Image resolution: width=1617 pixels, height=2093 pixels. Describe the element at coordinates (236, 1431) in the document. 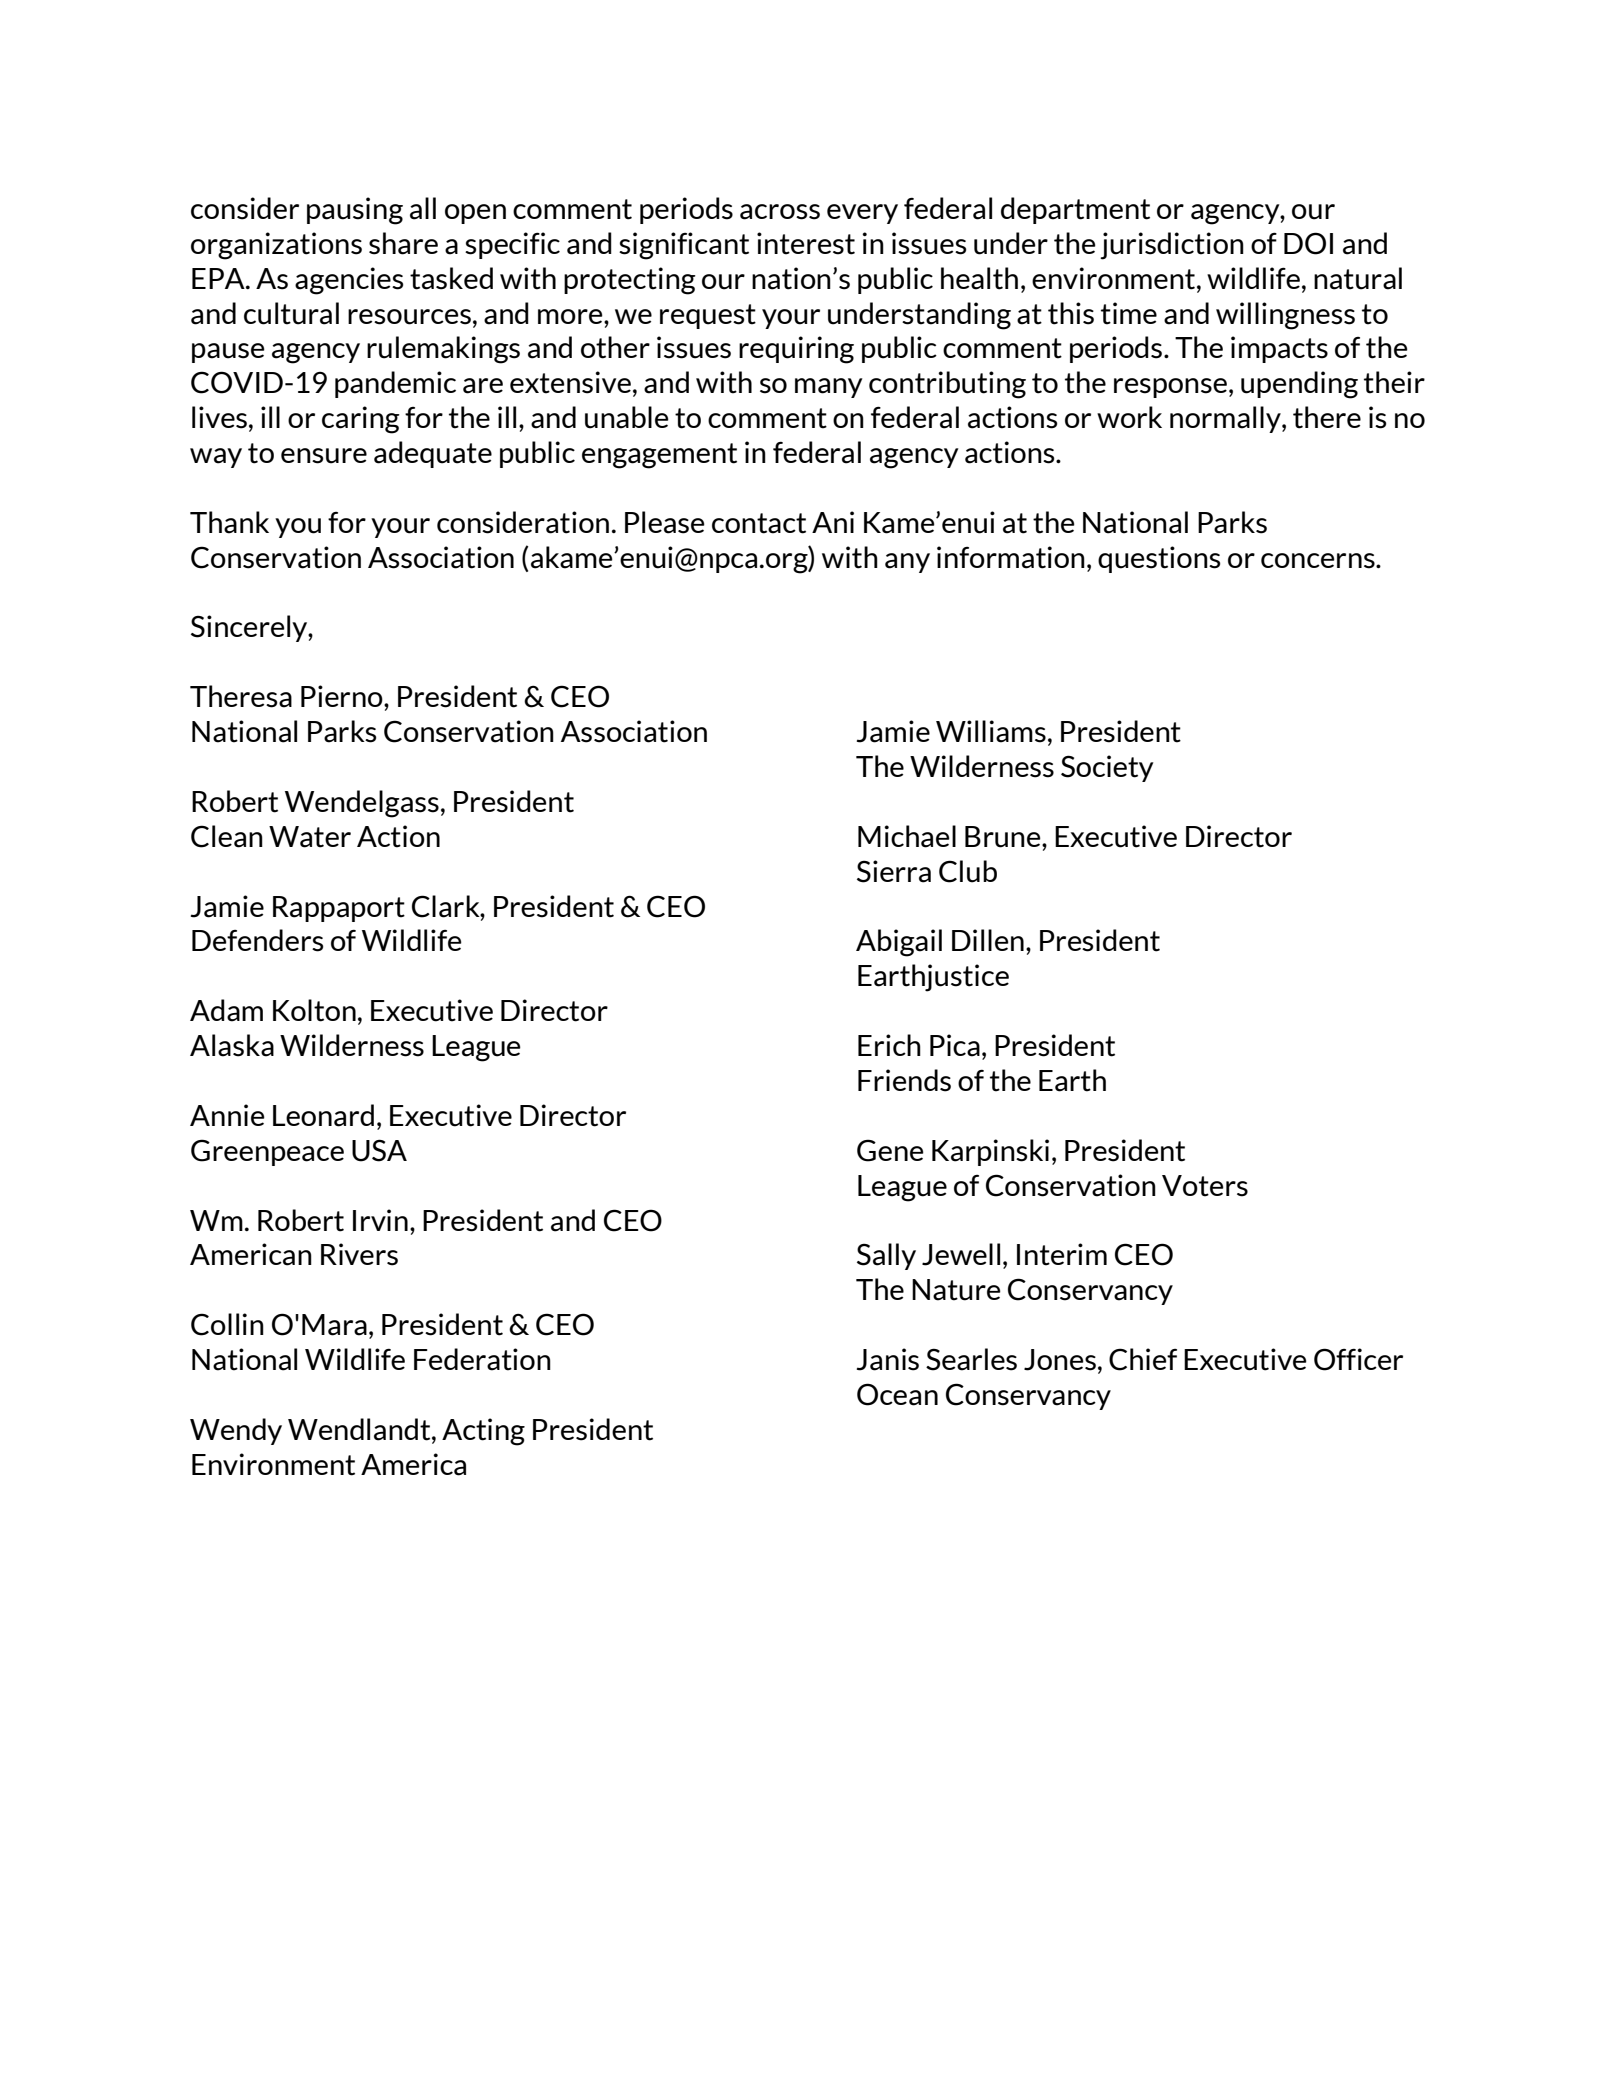

I see `Wendy` at that location.
